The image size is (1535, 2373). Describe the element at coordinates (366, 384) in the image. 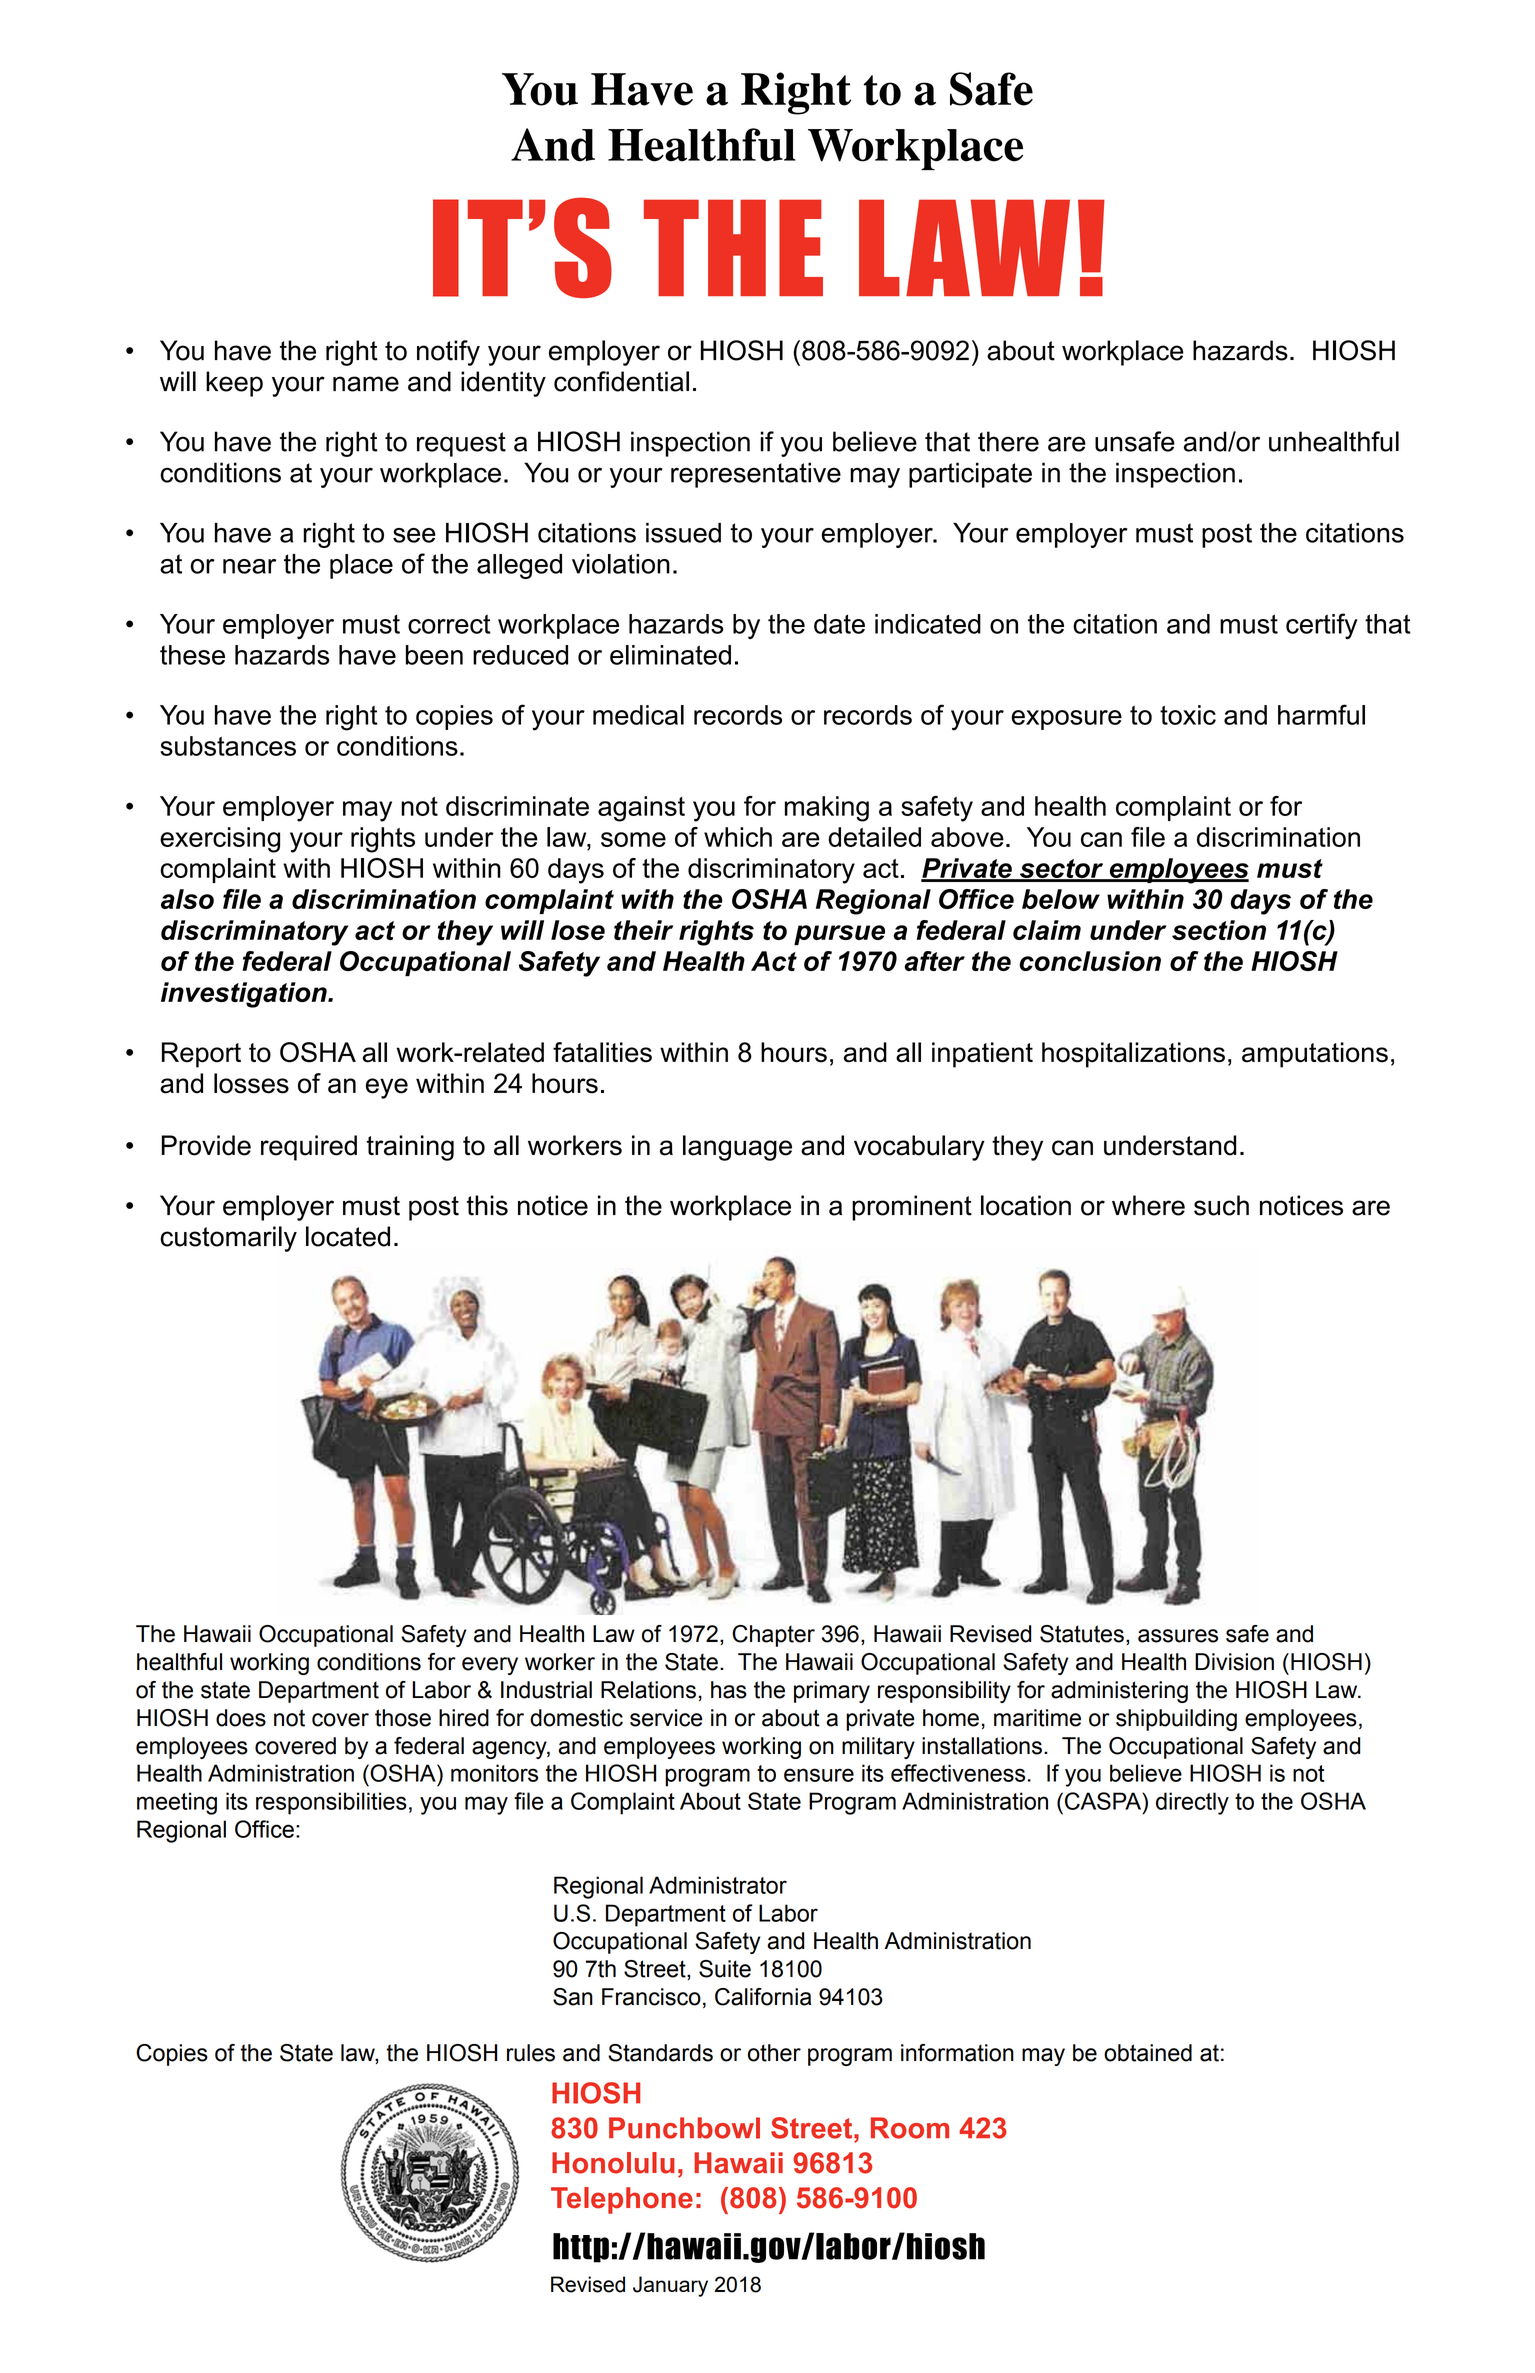

I see `name` at that location.
